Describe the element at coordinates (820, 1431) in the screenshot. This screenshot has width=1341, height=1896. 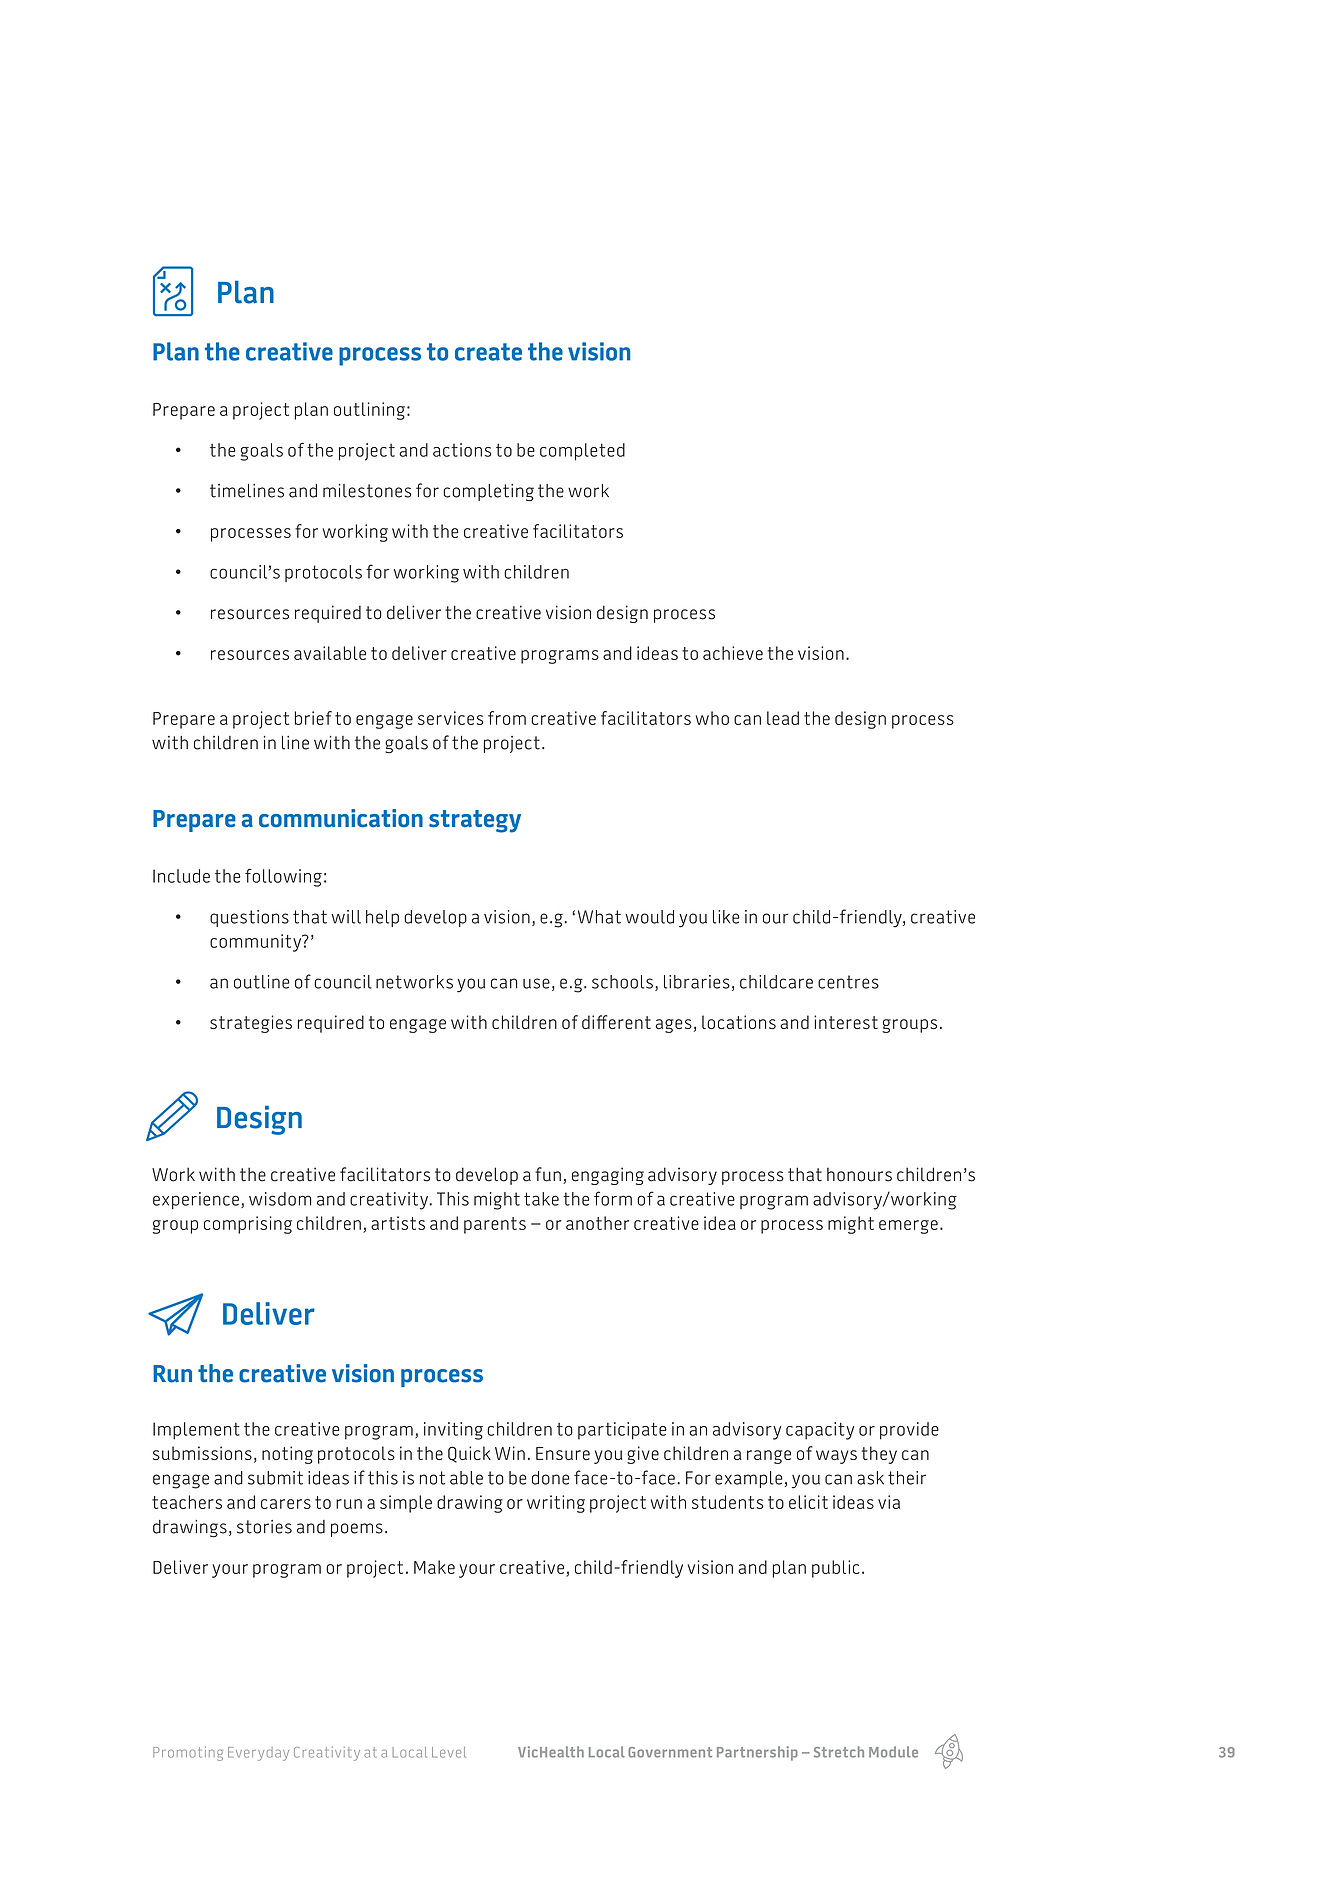
I see `capacity` at that location.
